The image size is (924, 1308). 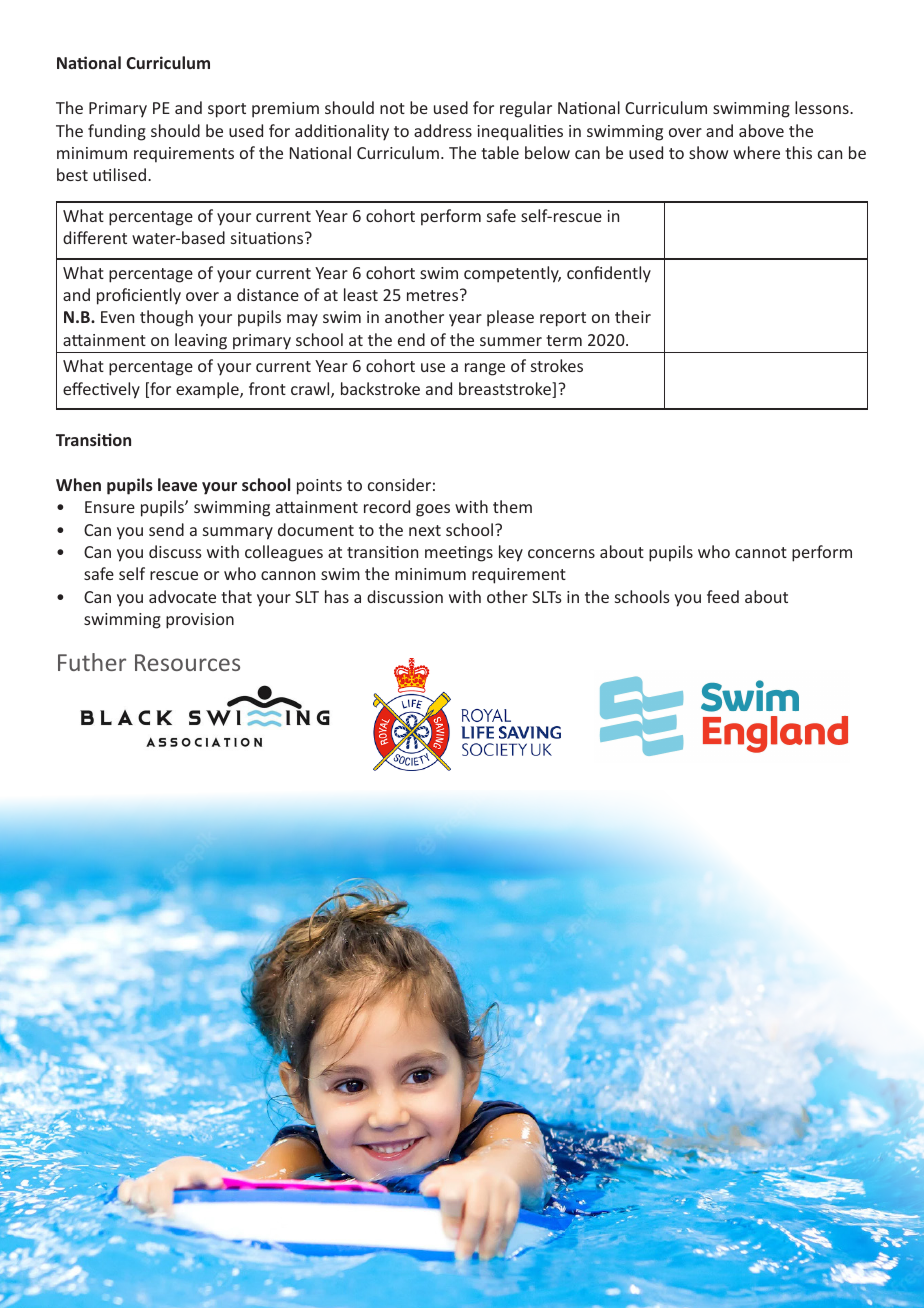 I want to click on strokes, so click(x=557, y=365).
